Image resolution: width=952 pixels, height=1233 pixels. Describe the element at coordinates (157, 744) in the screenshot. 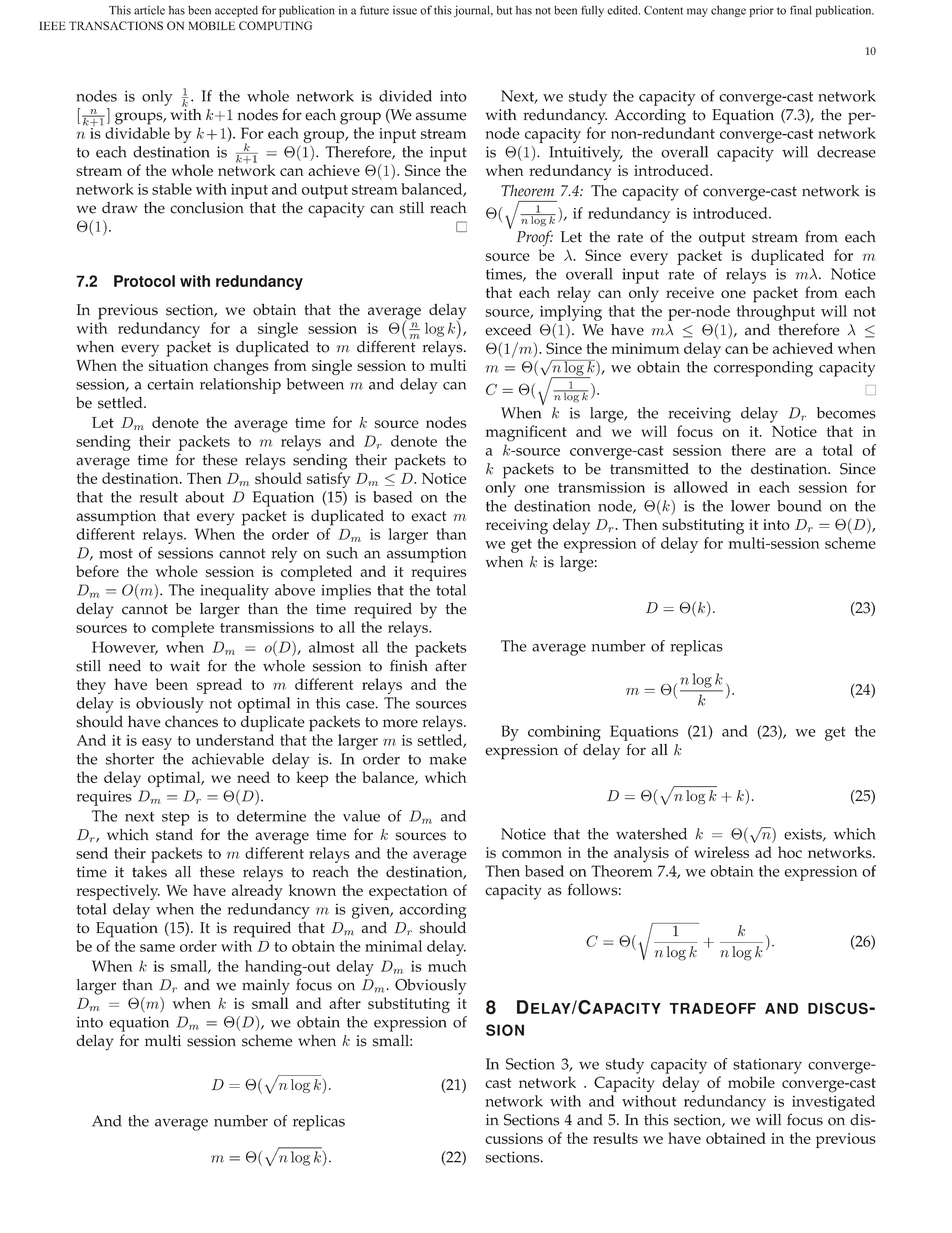

I see `easy` at that location.
